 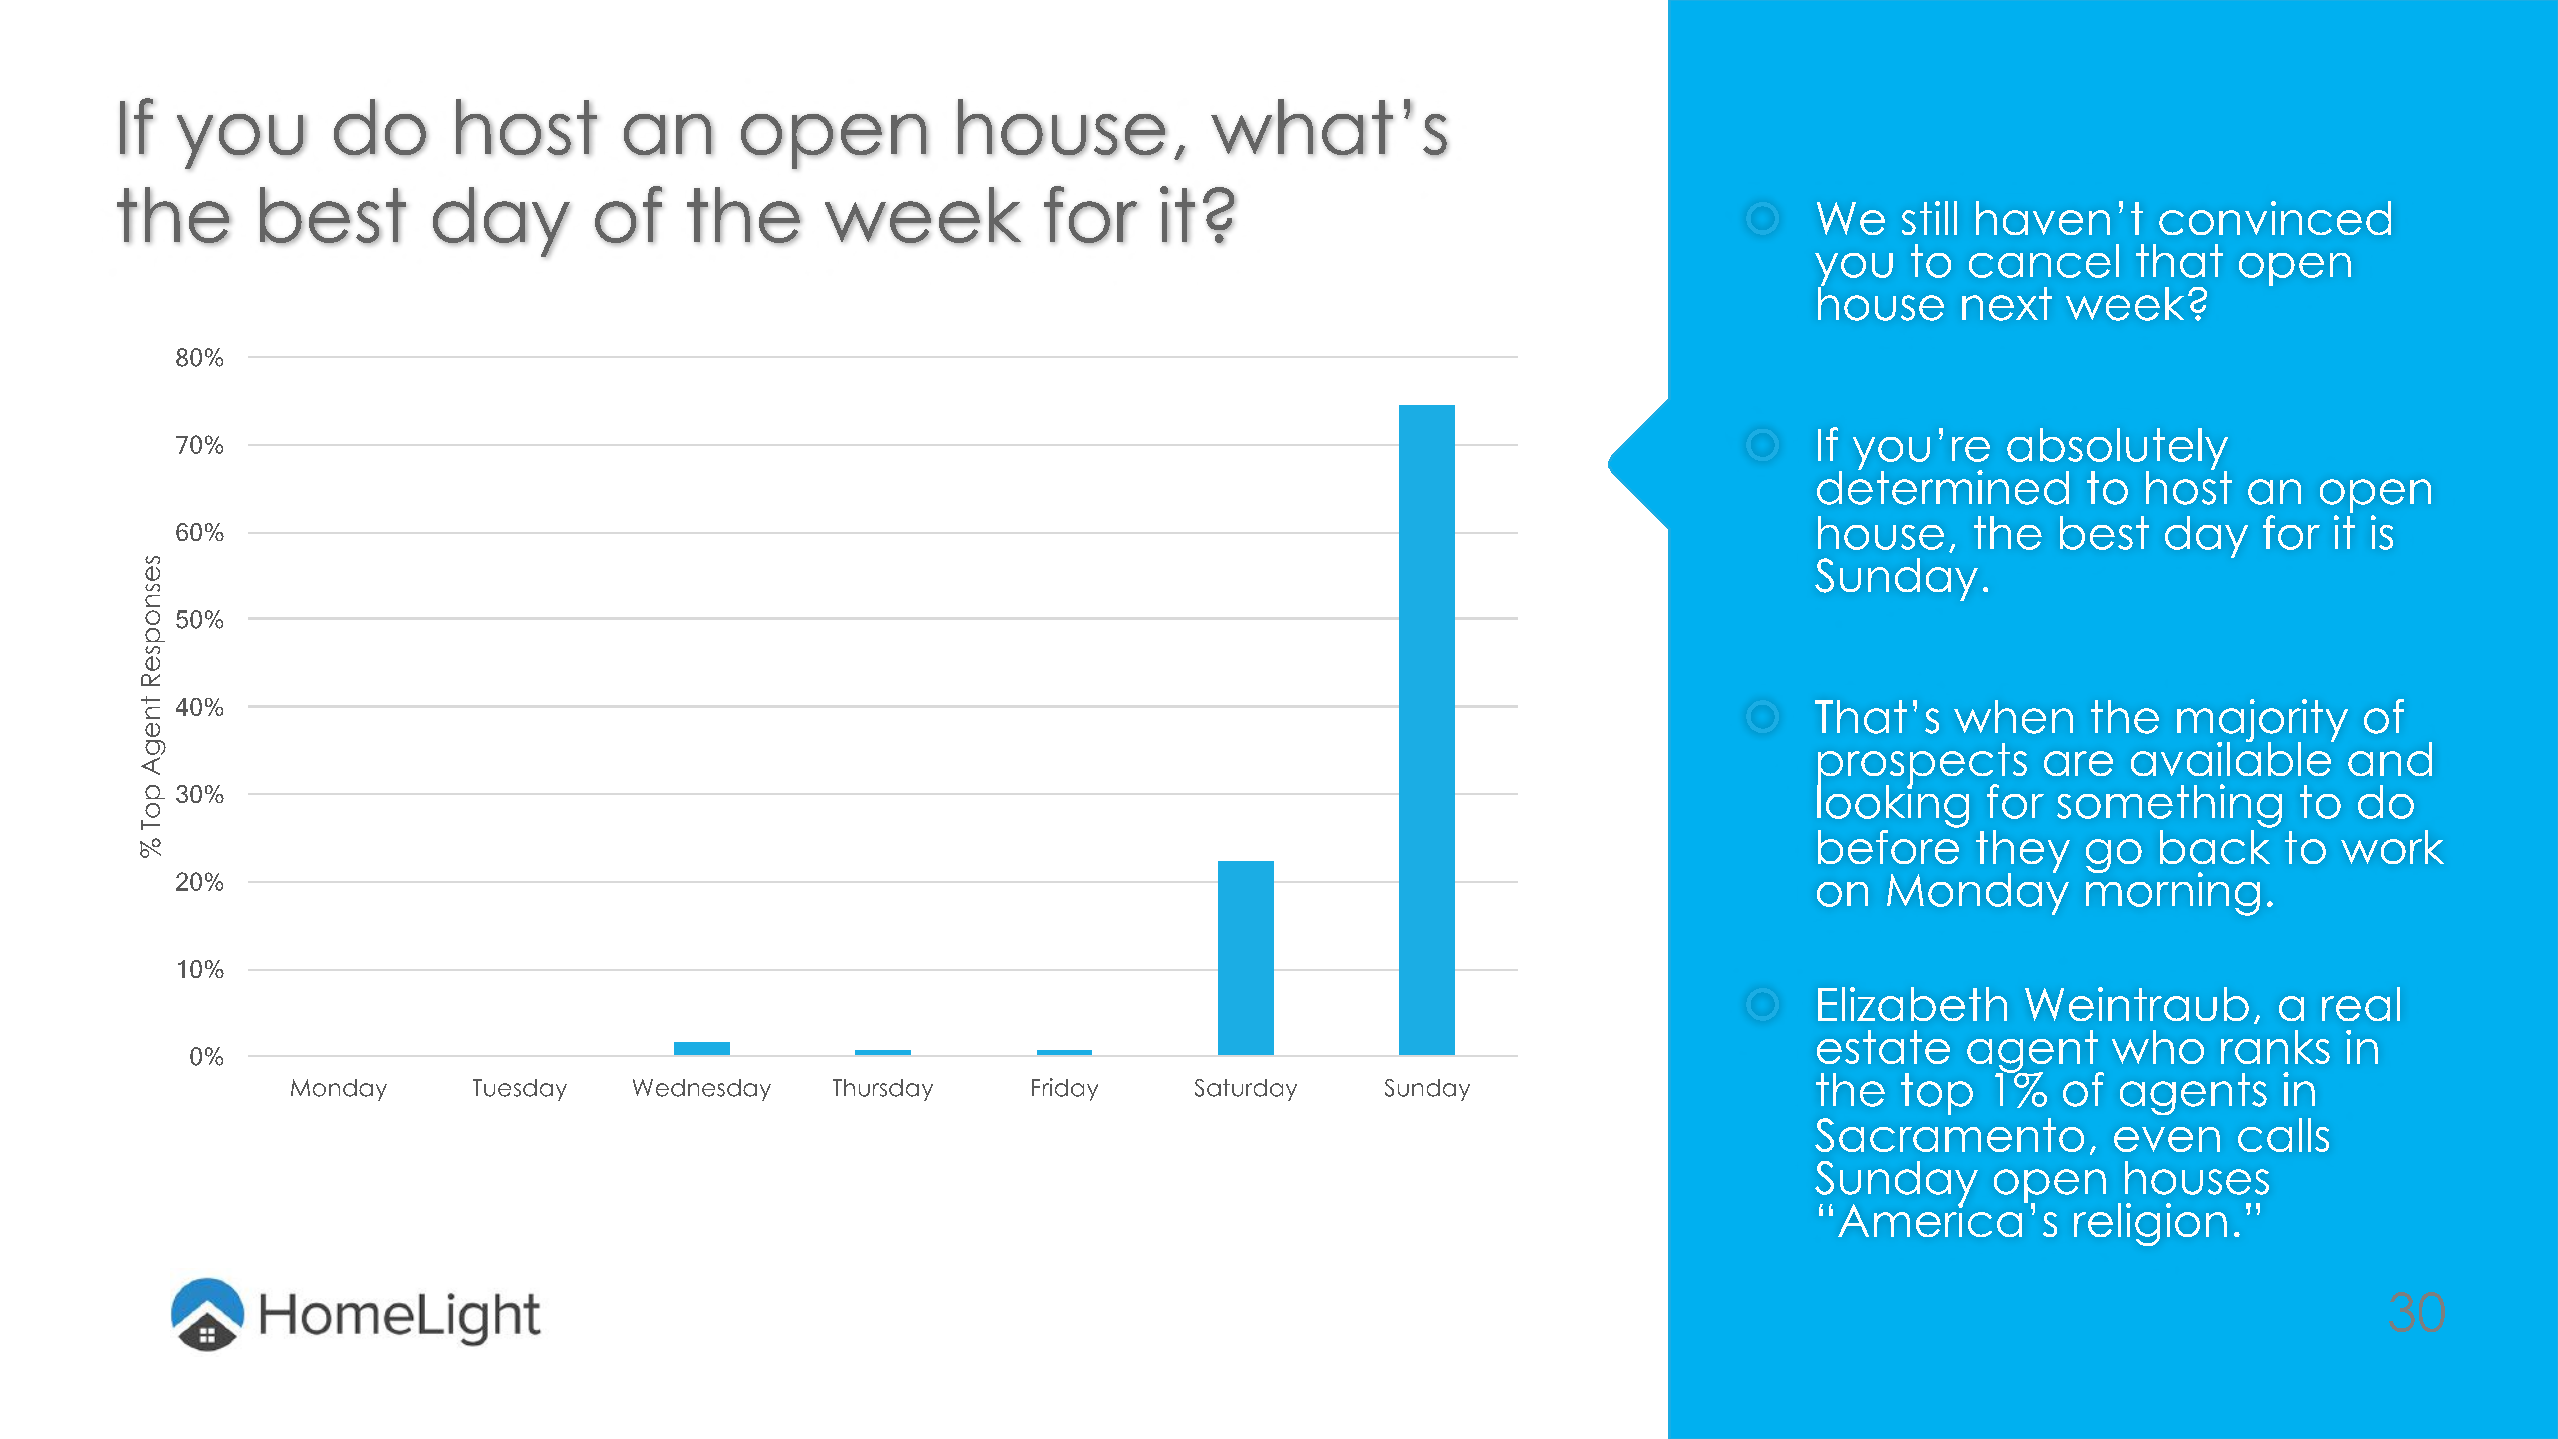 I want to click on cancel, so click(x=2044, y=261).
